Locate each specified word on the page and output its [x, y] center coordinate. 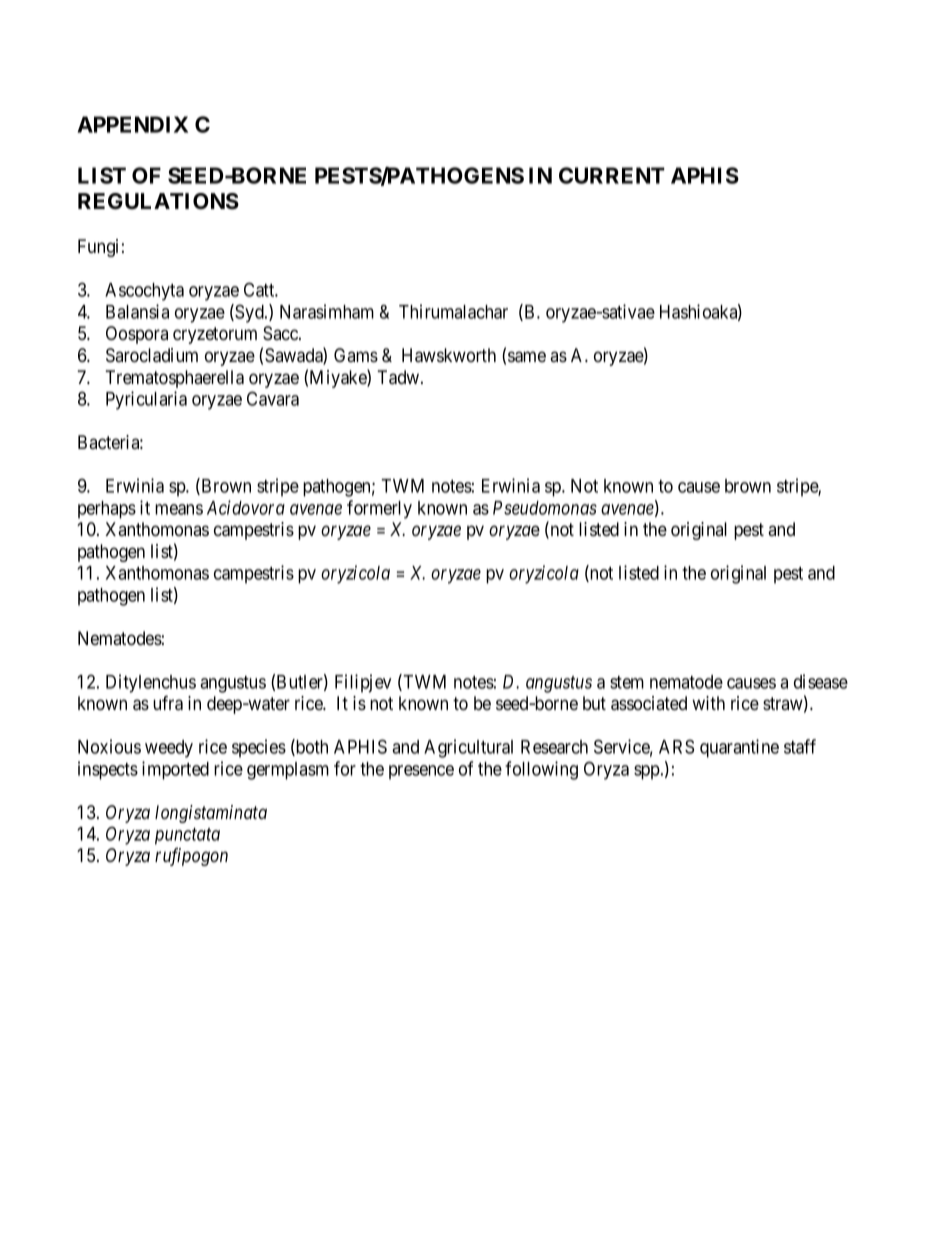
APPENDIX [132, 124]
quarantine [739, 748]
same [527, 357]
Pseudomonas [545, 508]
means [179, 509]
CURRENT [612, 175]
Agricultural [468, 748]
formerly [379, 509]
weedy [169, 749]
